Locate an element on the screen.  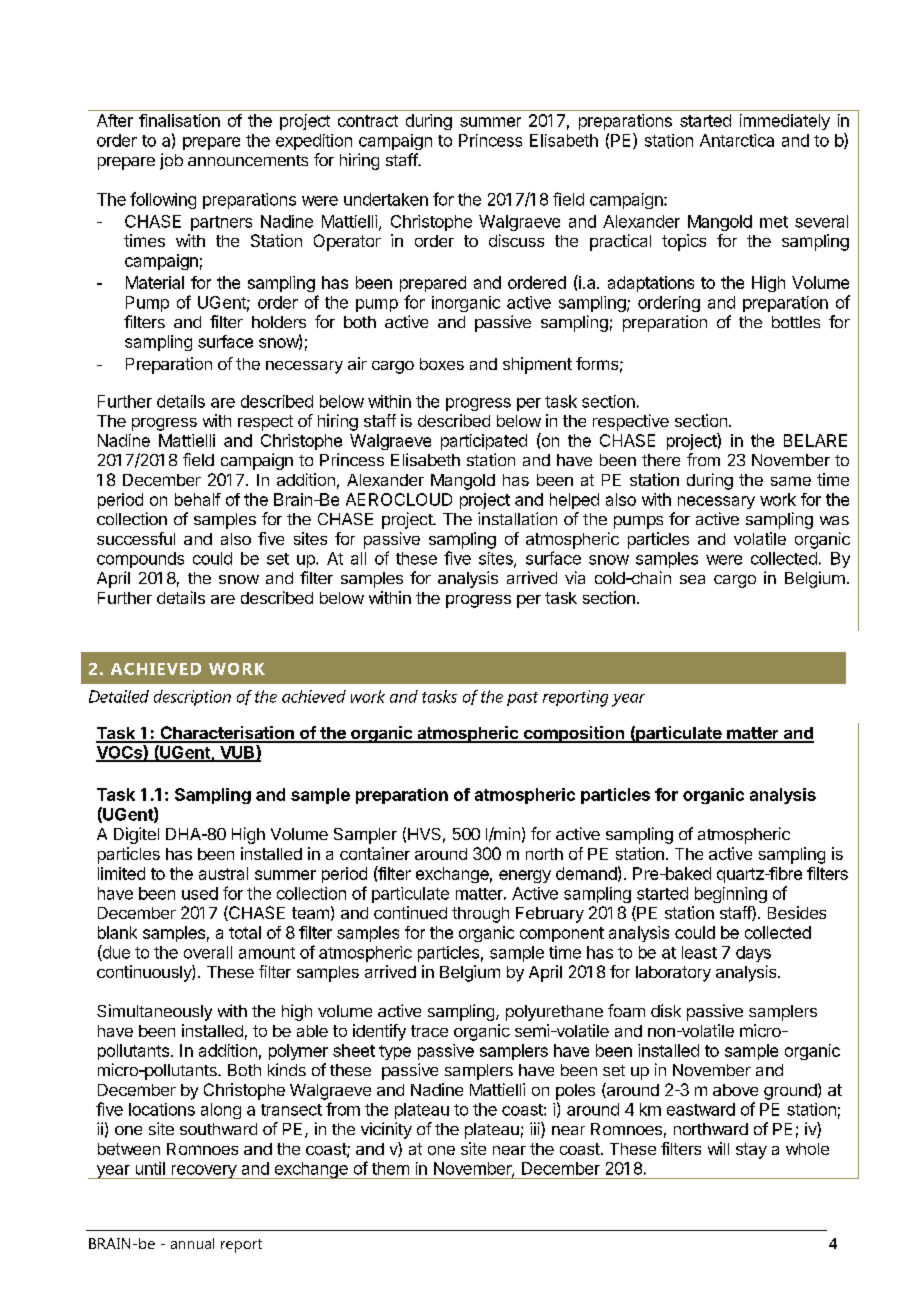
description is located at coordinates (192, 698).
